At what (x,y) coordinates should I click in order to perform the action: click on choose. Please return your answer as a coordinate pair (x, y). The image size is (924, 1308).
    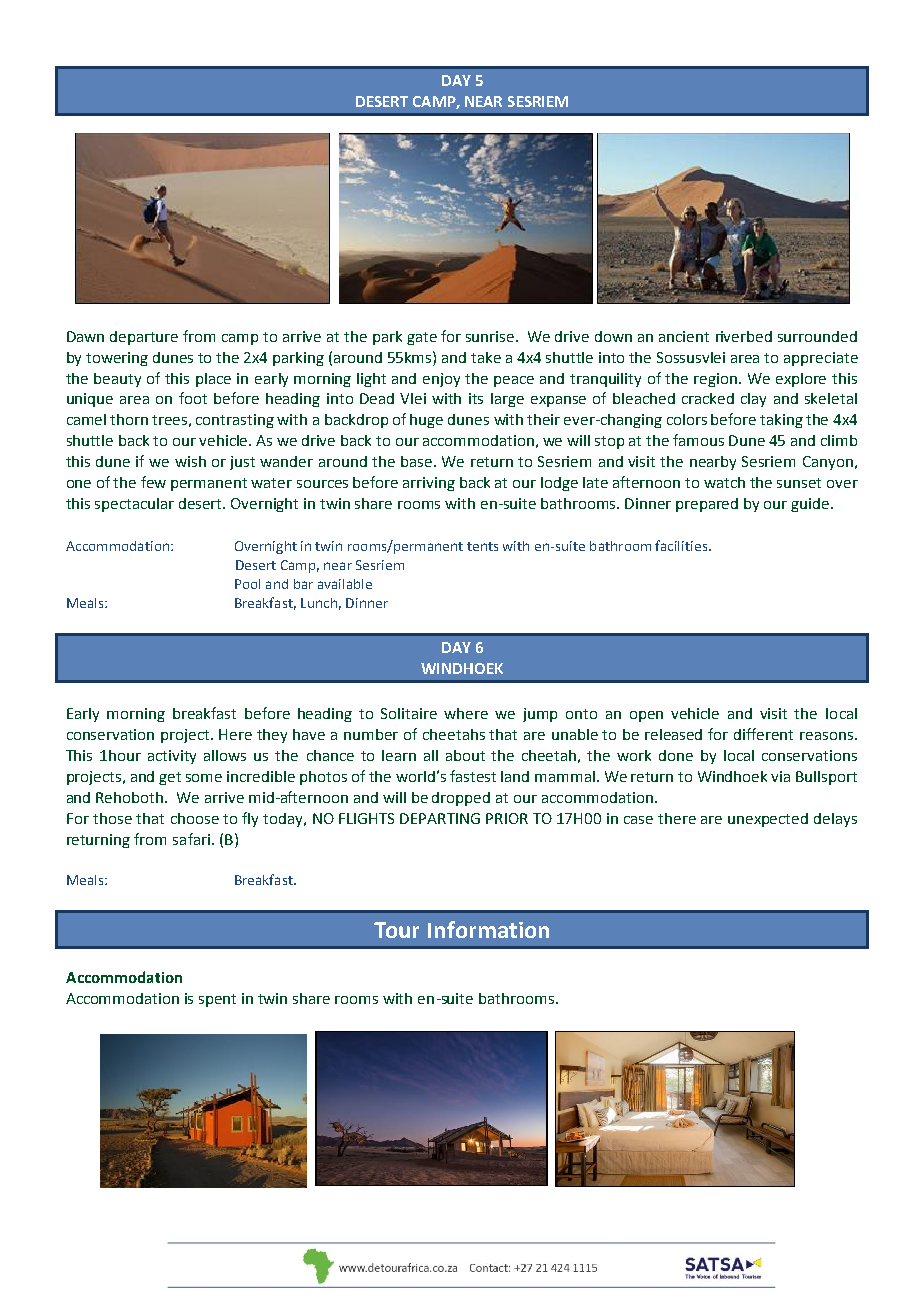
    Looking at the image, I should click on (195, 818).
